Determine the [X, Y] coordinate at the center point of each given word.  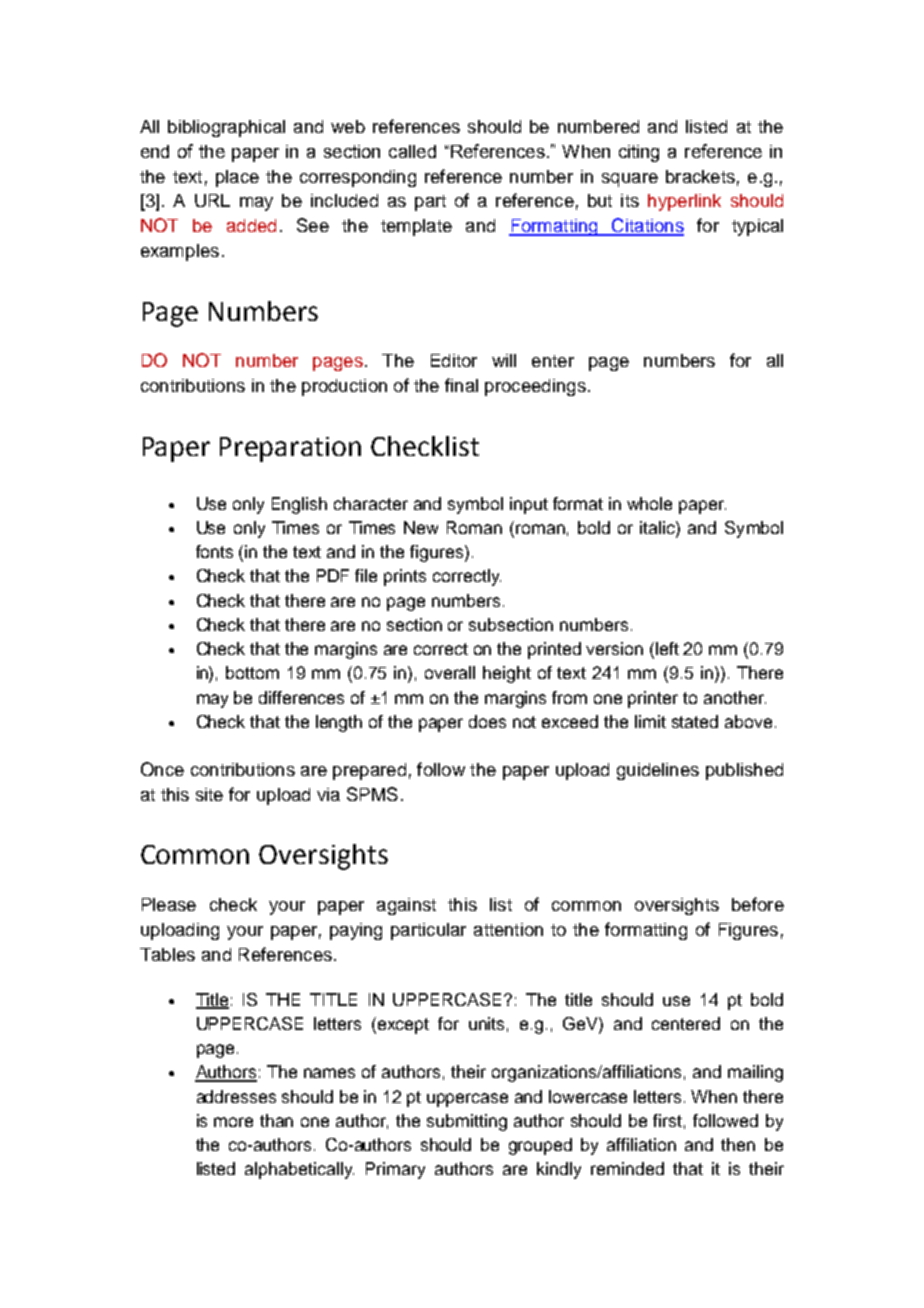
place [237, 178]
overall [450, 672]
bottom [252, 672]
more [233, 1122]
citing [639, 153]
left [667, 648]
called [412, 151]
